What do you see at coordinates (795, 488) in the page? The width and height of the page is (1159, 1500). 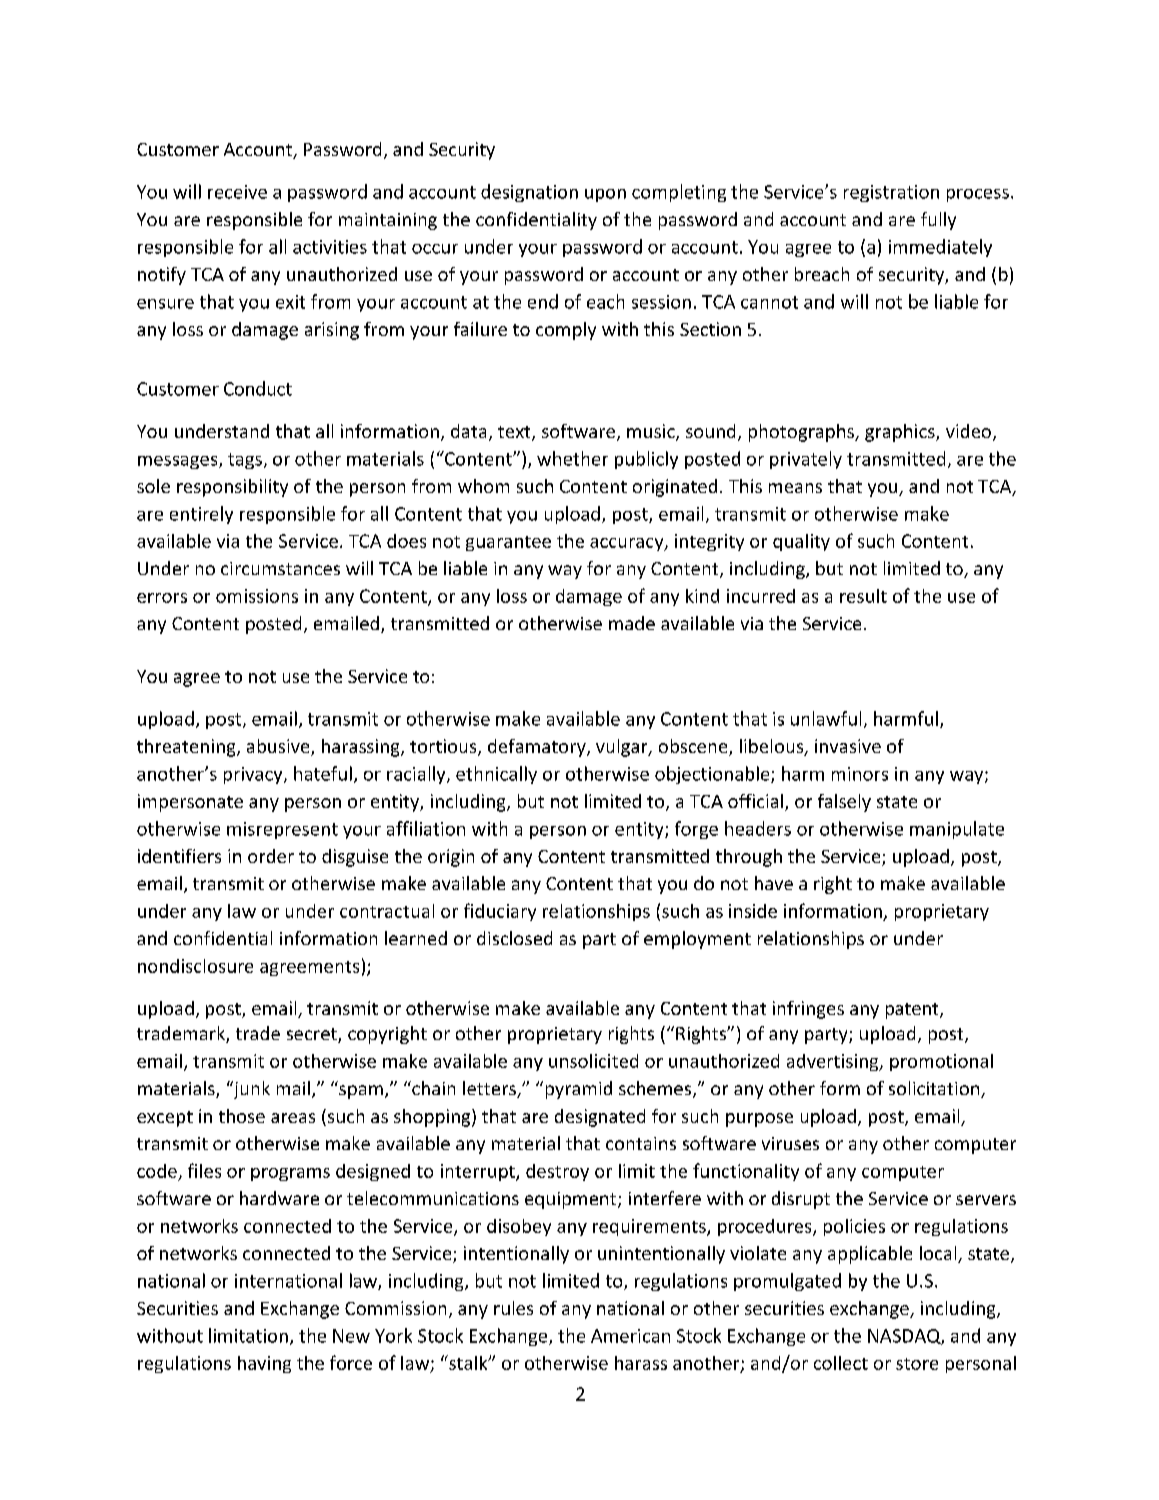 I see `means` at bounding box center [795, 488].
